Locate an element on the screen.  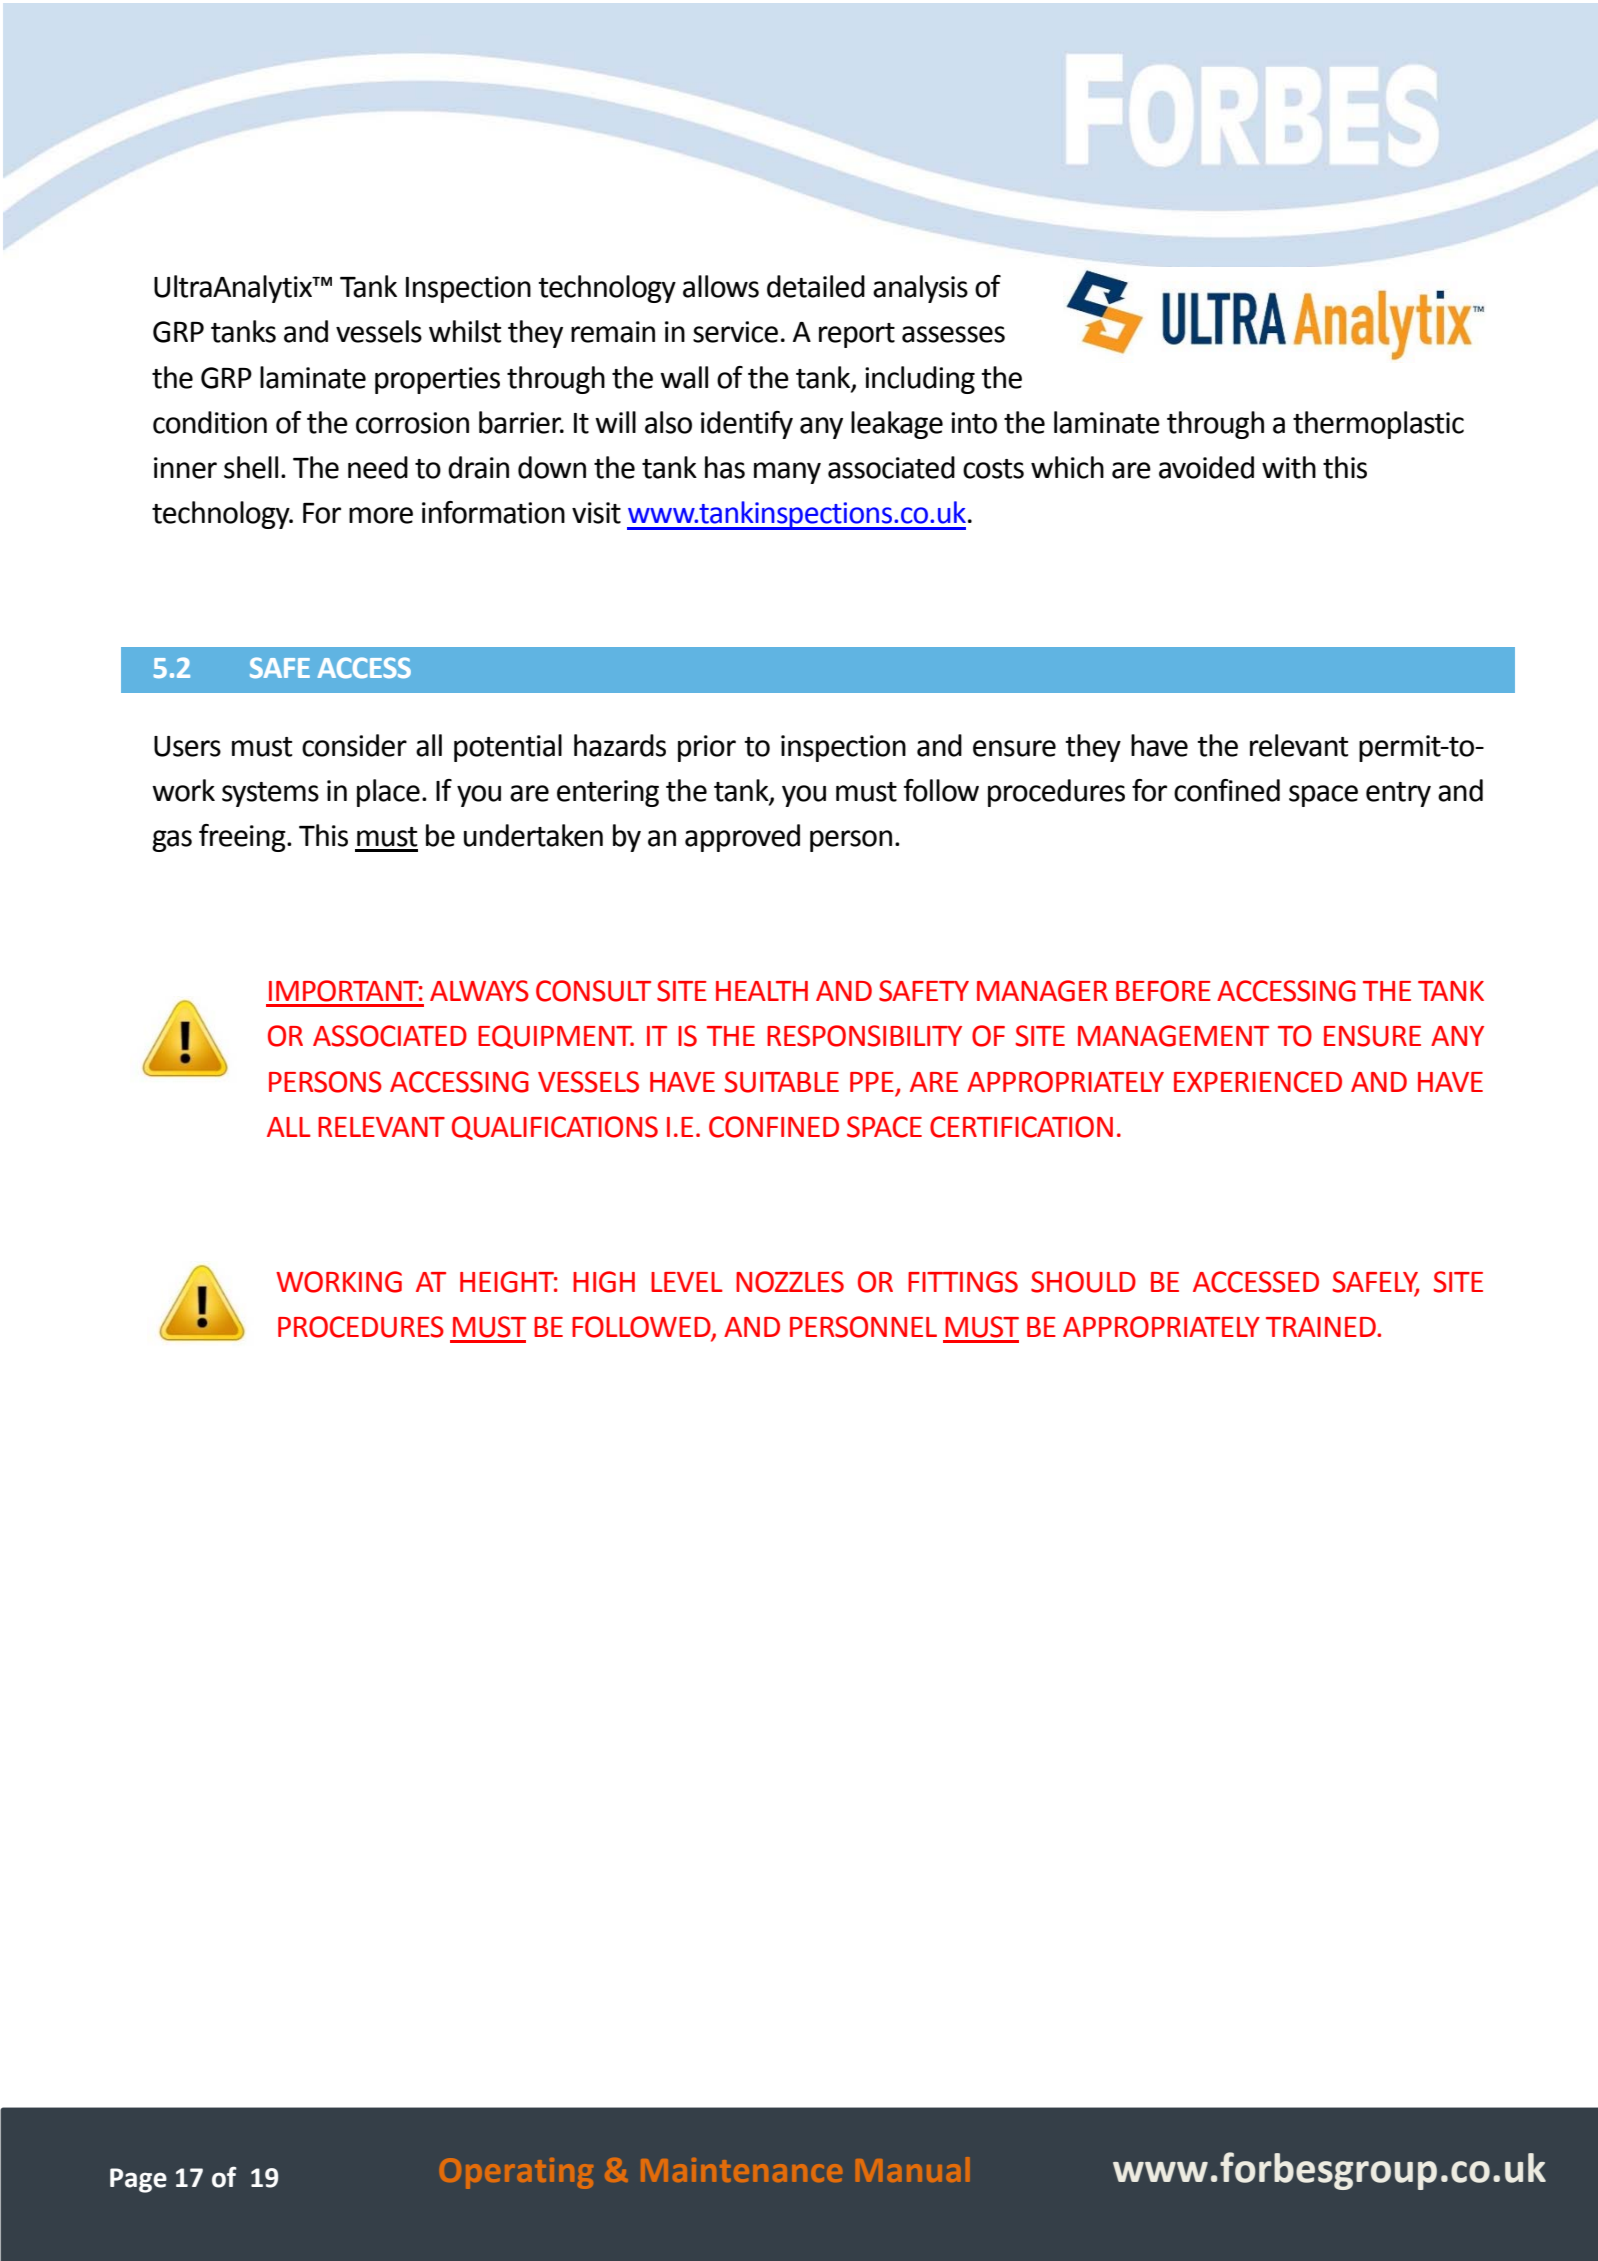
TRAINED is located at coordinates (1322, 1327).
